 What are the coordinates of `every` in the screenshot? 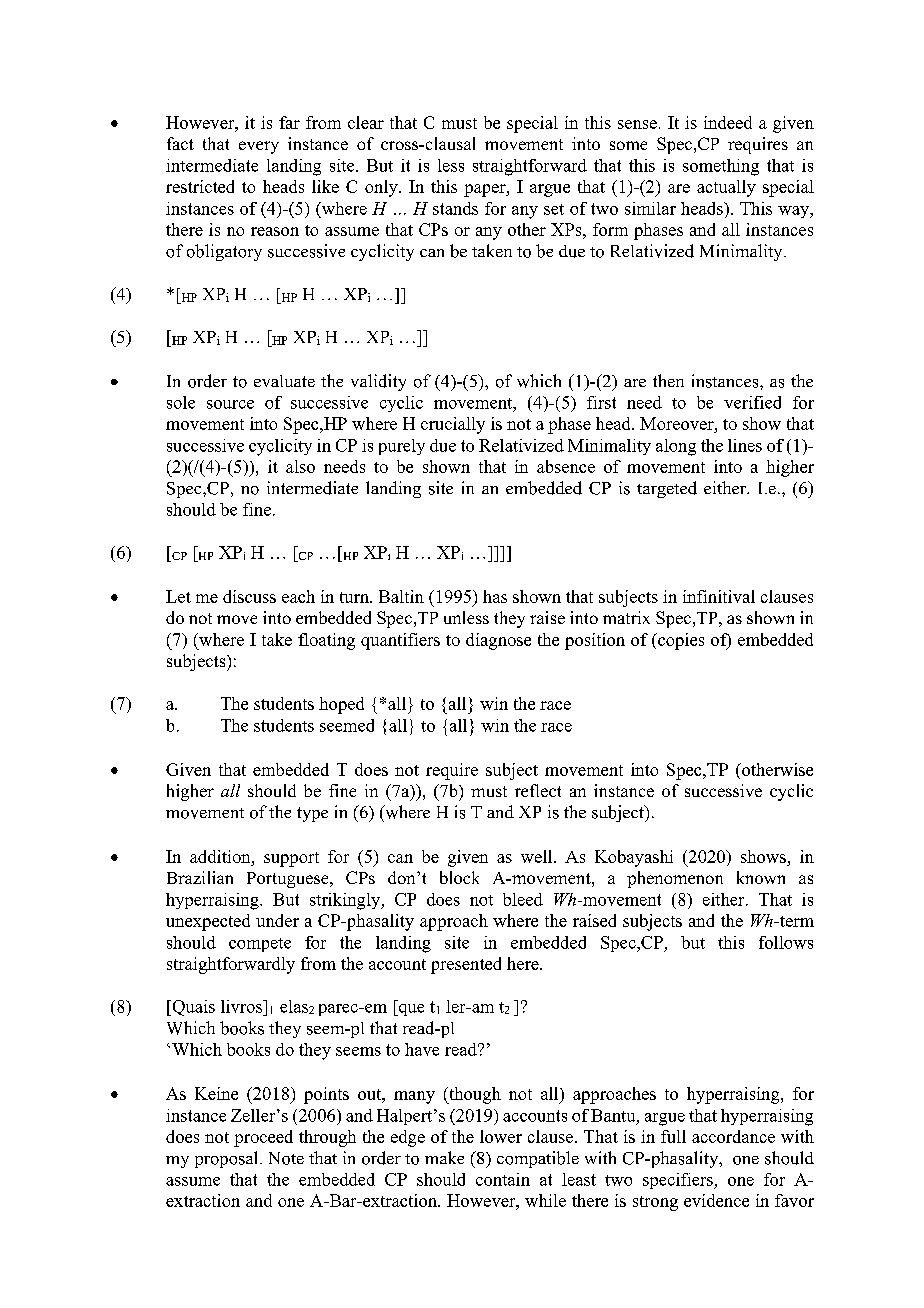 It's located at (259, 147).
